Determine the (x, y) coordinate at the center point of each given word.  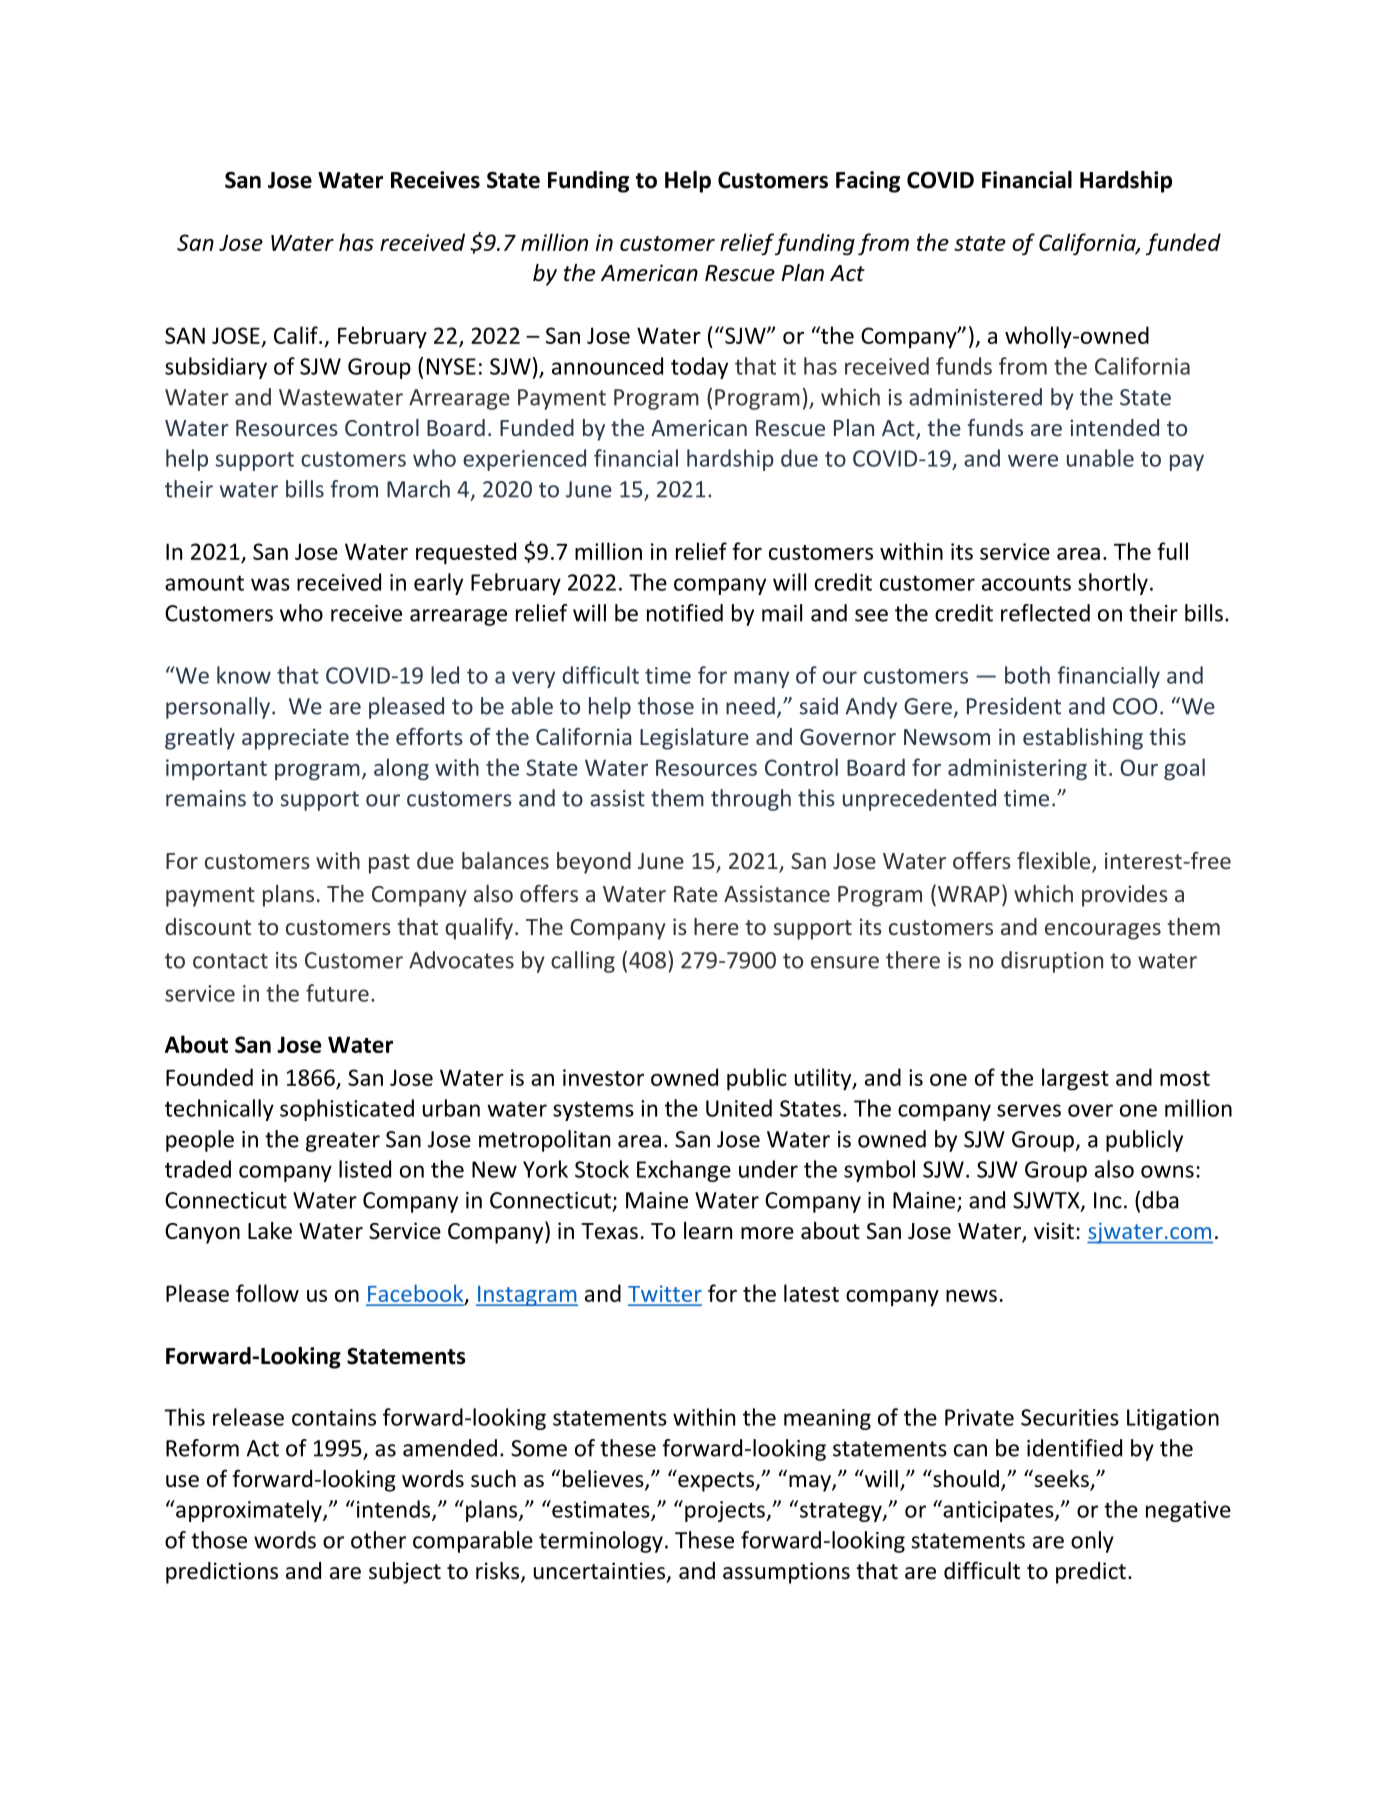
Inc (1108, 1200)
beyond (594, 863)
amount (204, 583)
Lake (270, 1231)
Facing (868, 182)
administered (975, 397)
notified (685, 613)
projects (726, 1511)
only (1092, 1542)
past (389, 864)
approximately (249, 1511)
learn (708, 1231)
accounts (1026, 583)
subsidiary (216, 368)
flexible (1055, 862)
